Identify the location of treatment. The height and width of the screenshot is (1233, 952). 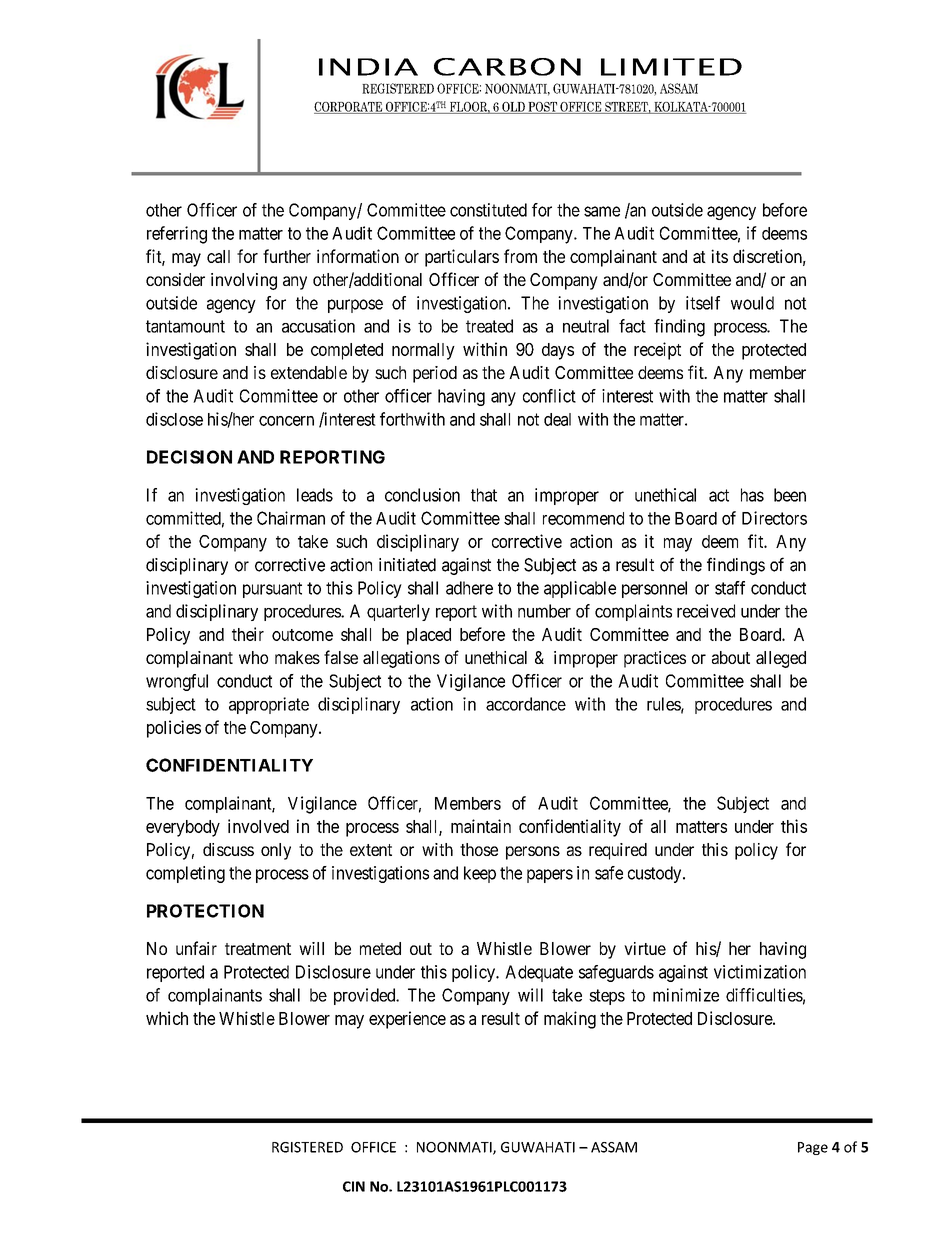
(258, 949).
